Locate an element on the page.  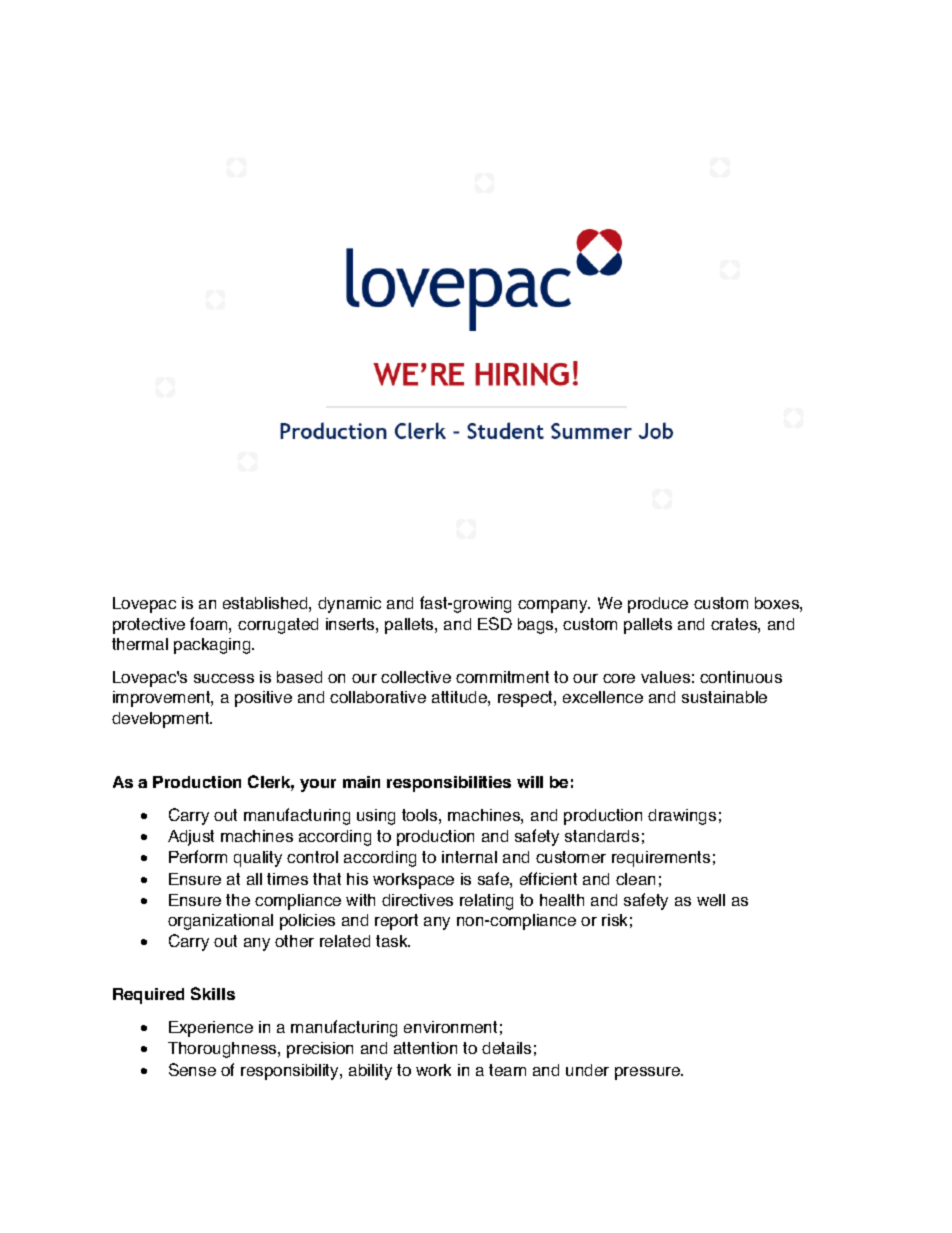
internal is located at coordinates (469, 857).
